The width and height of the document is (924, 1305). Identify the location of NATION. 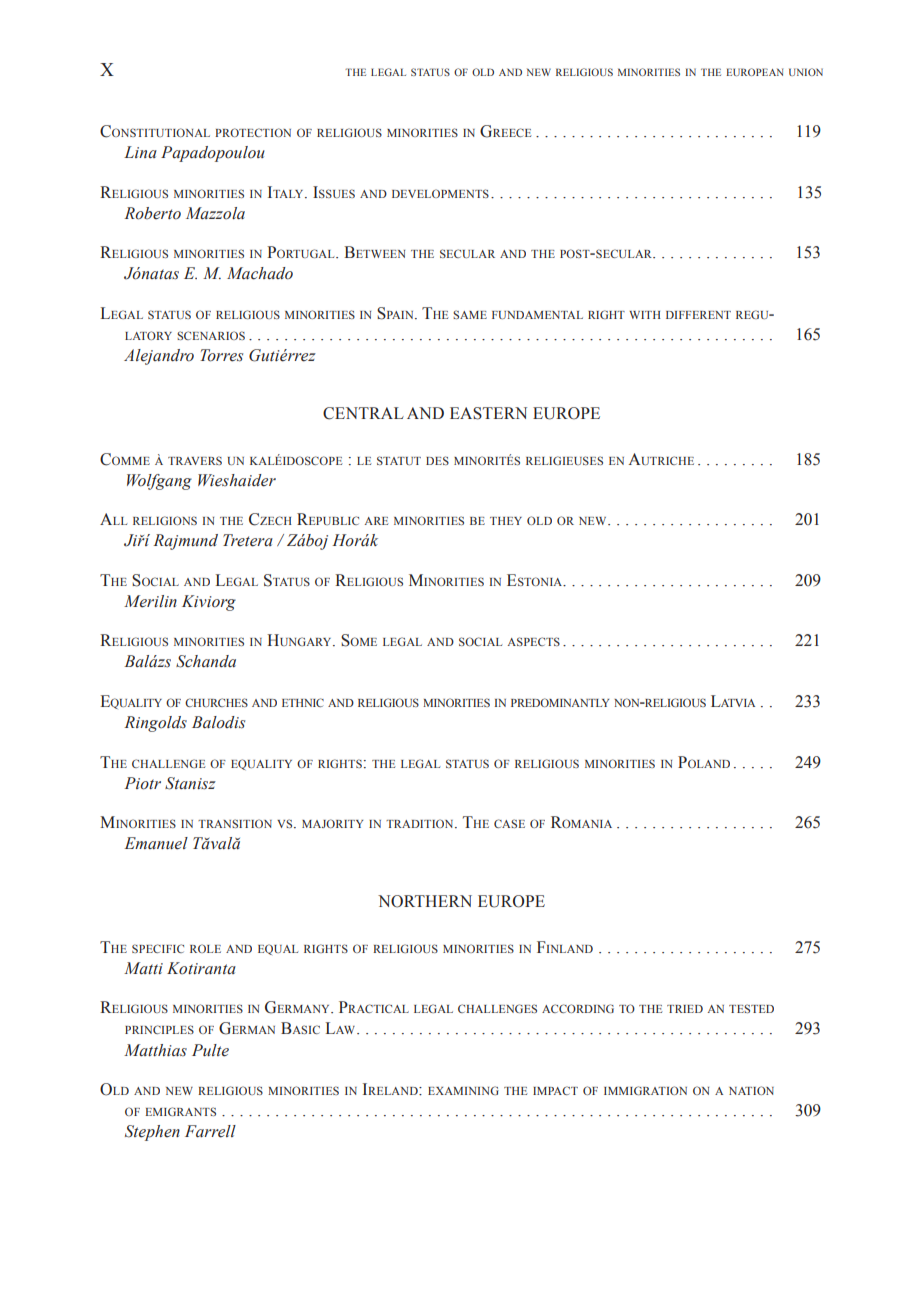
(751, 1090).
